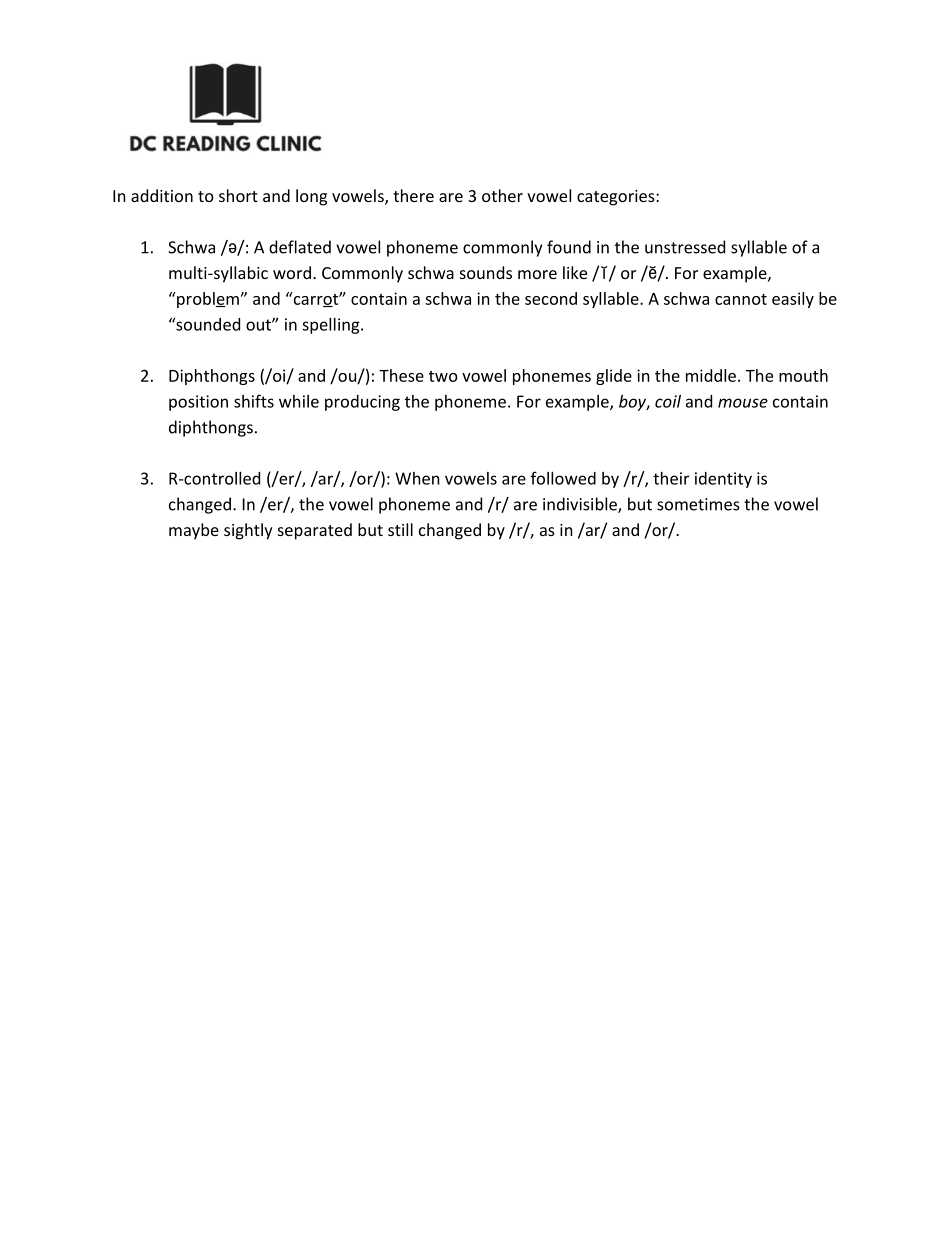 The image size is (952, 1233). I want to click on other, so click(502, 195).
